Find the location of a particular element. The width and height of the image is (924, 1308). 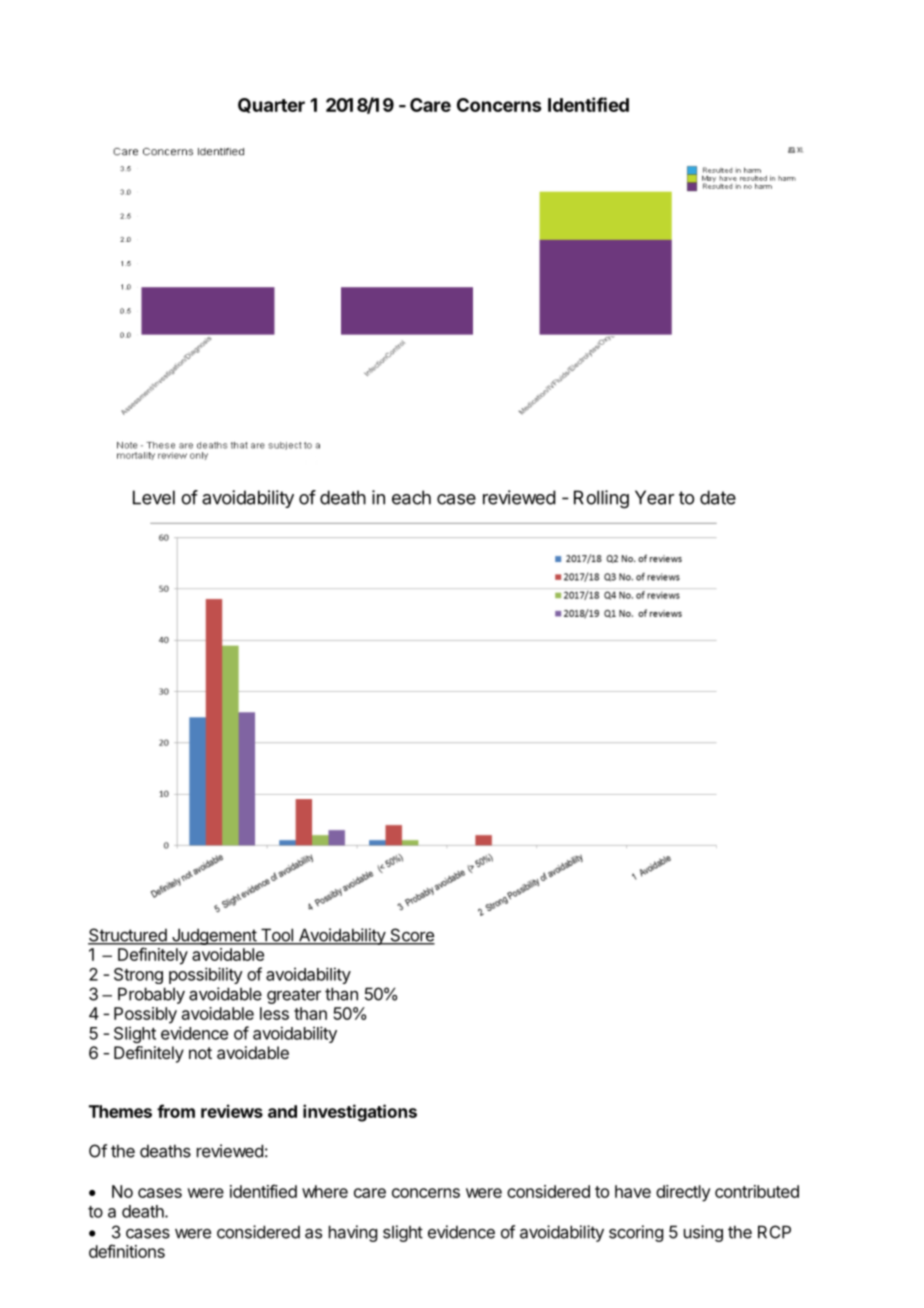

definitions is located at coordinates (127, 1251).
